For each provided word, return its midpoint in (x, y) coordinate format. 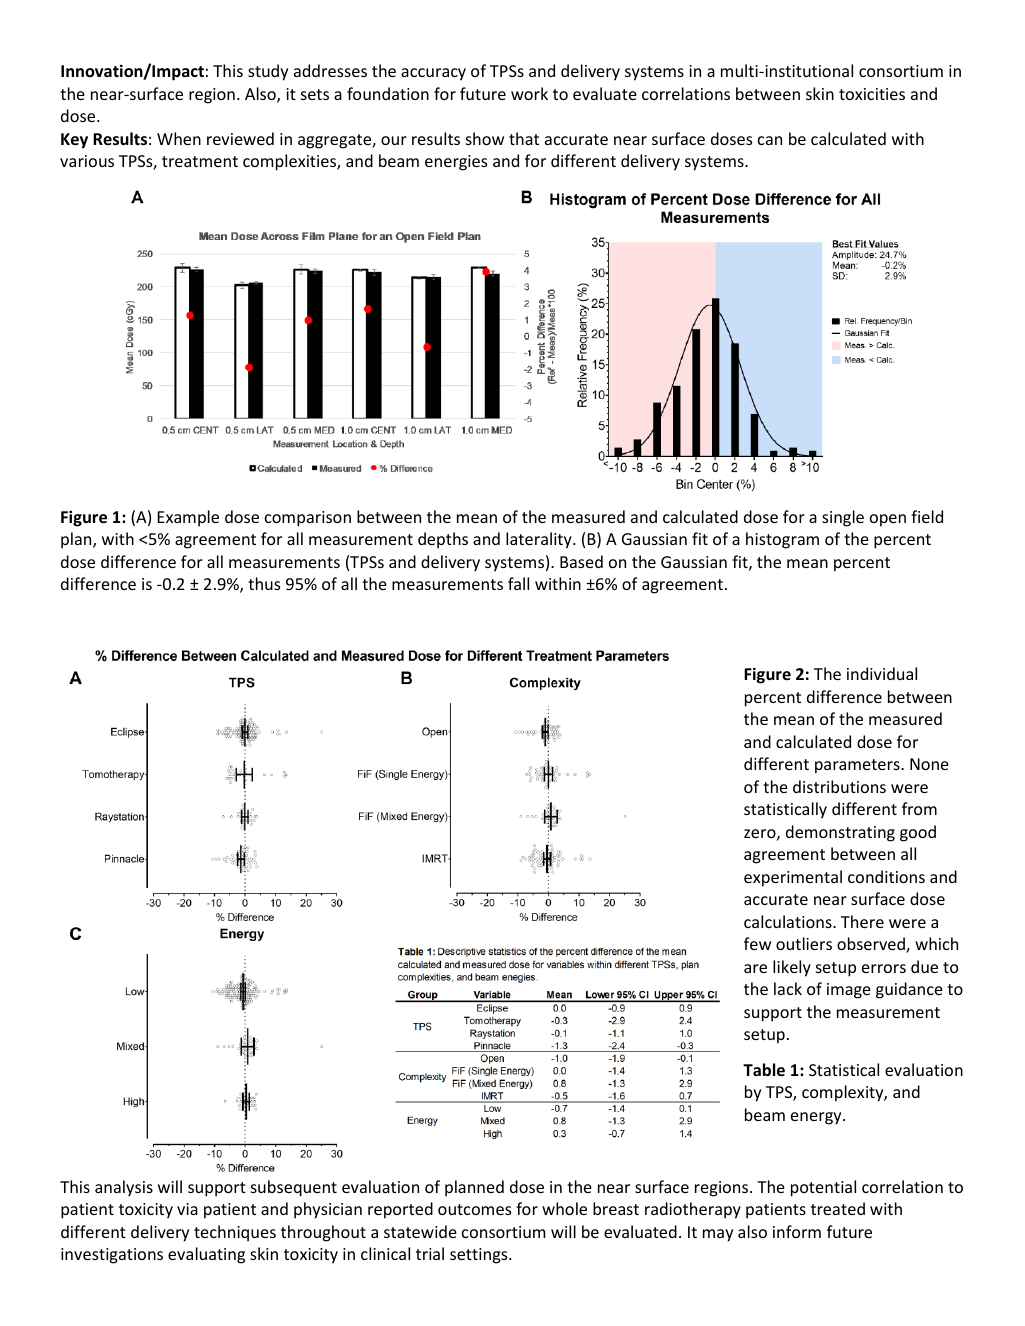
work (529, 93)
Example (188, 518)
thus (264, 583)
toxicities (872, 94)
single (843, 518)
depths (443, 540)
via (187, 1209)
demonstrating (840, 833)
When (179, 138)
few (757, 943)
